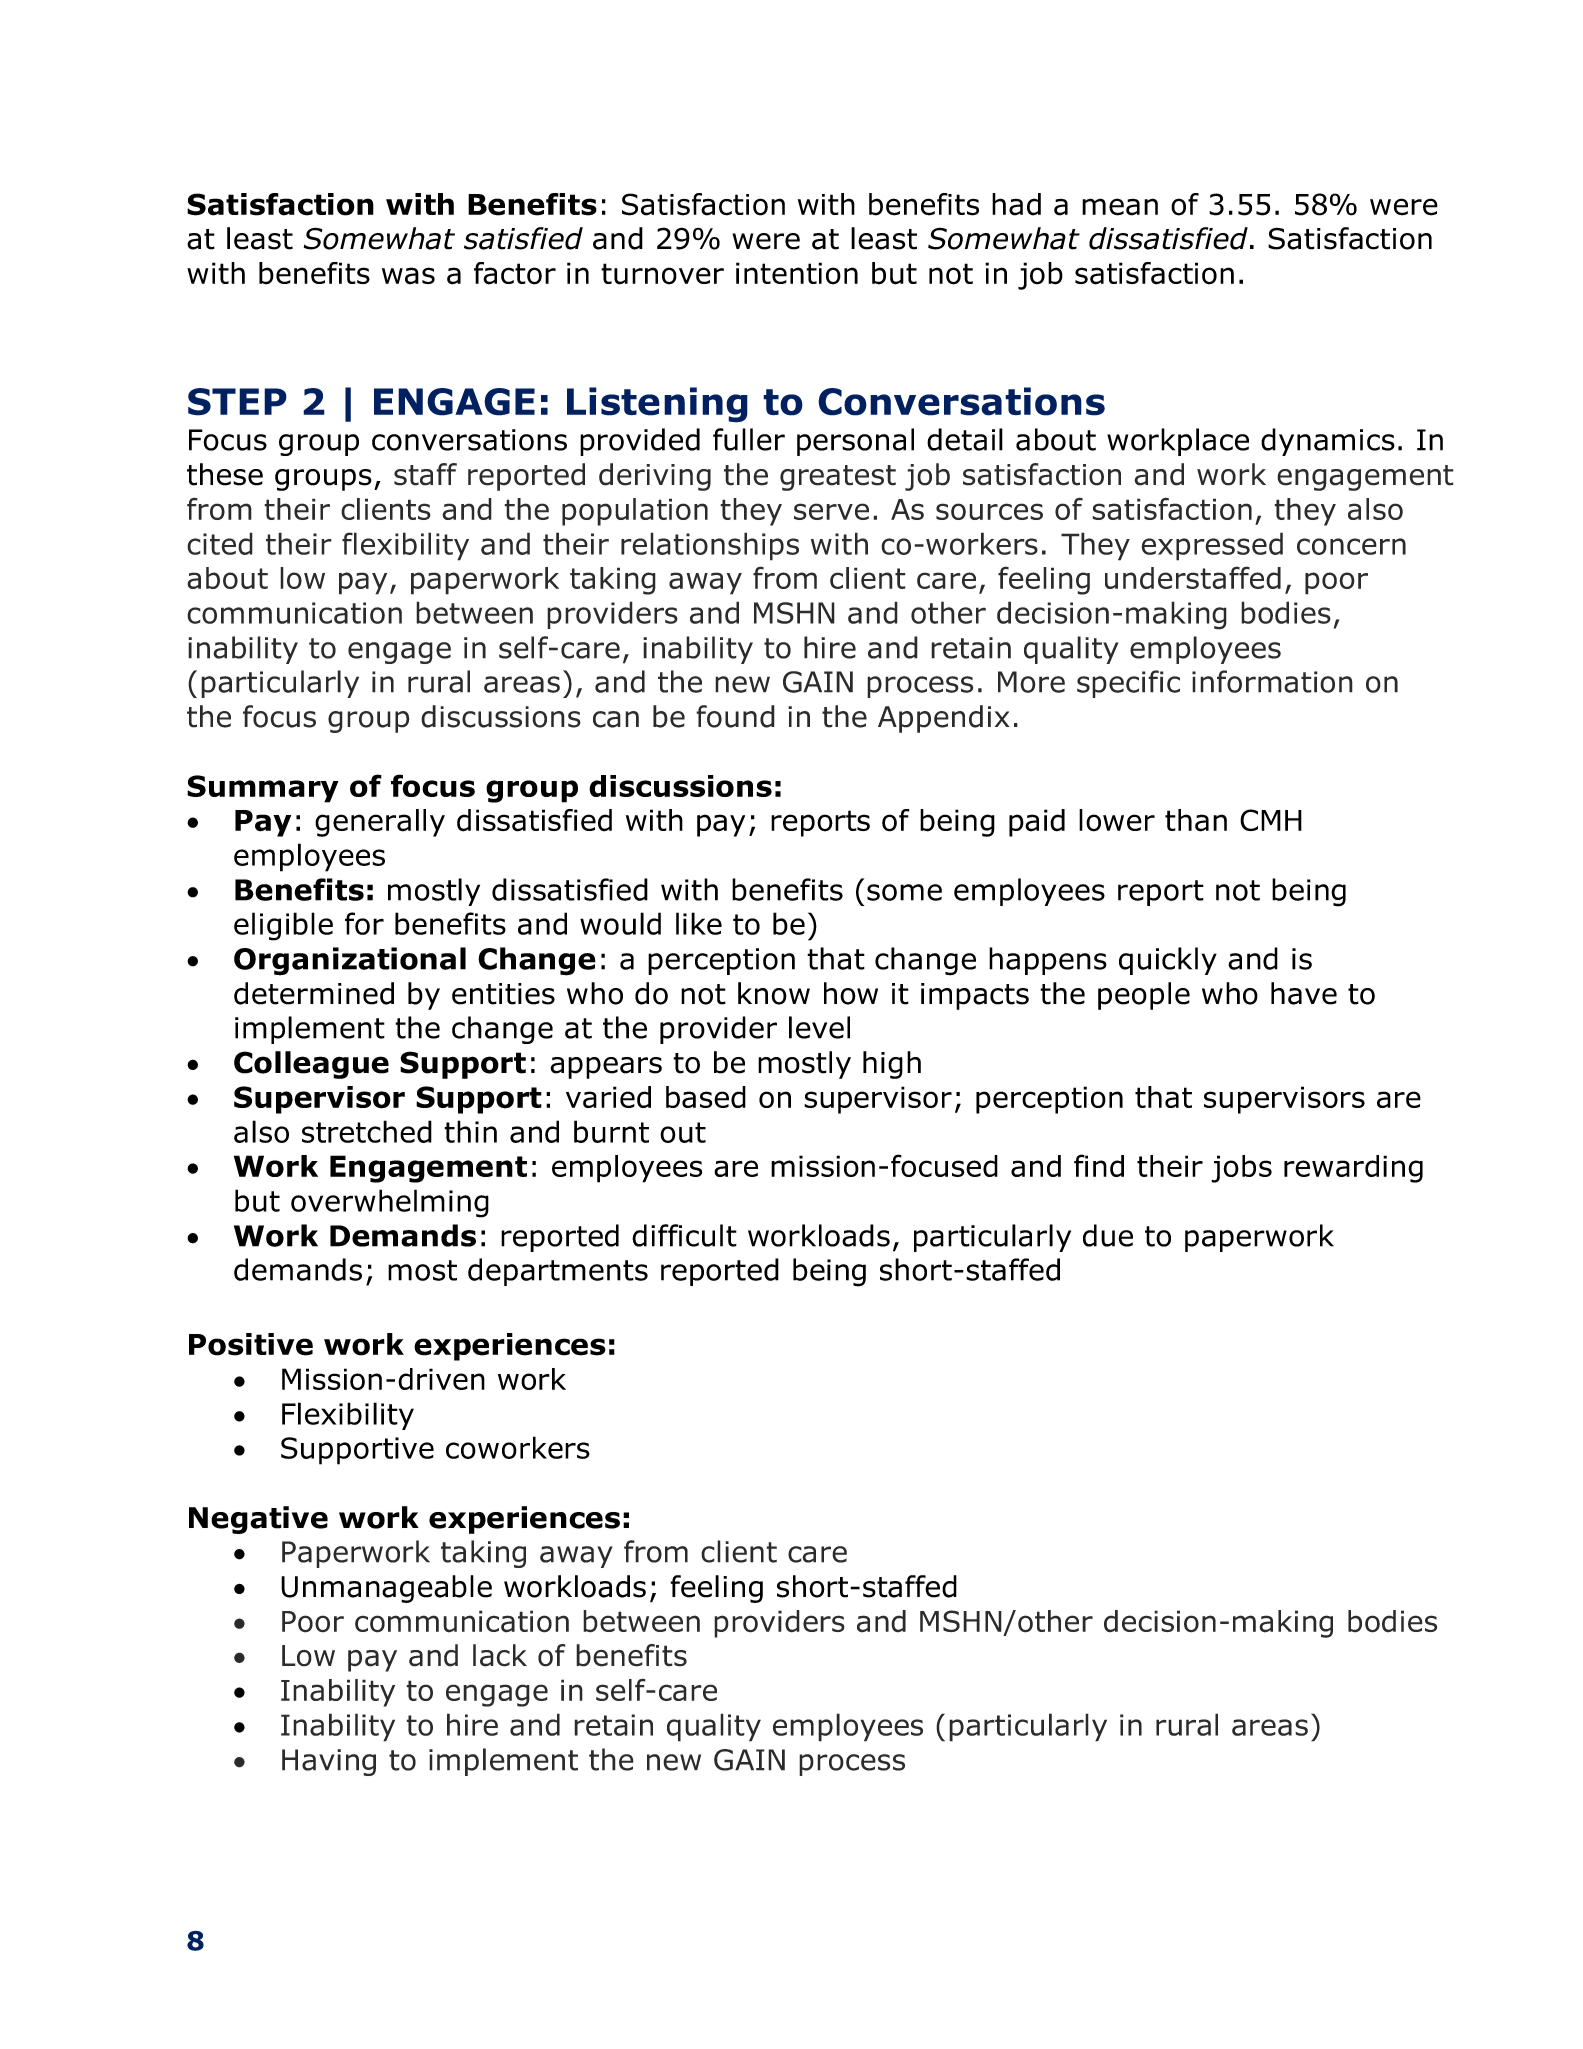 This screenshot has width=1583, height=2049. Describe the element at coordinates (797, 273) in the screenshot. I see `intention` at that location.
